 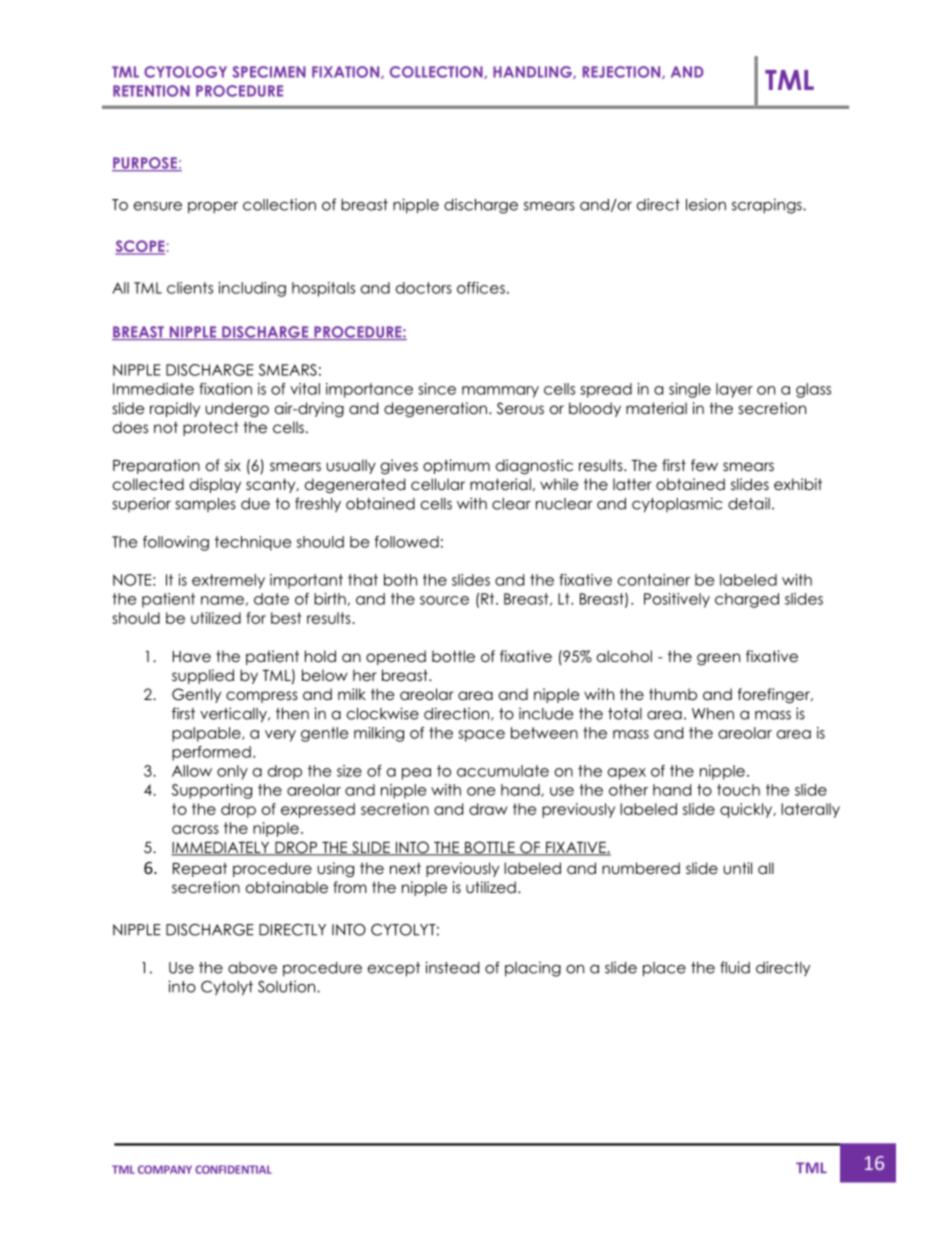 I want to click on instead, so click(x=452, y=967).
